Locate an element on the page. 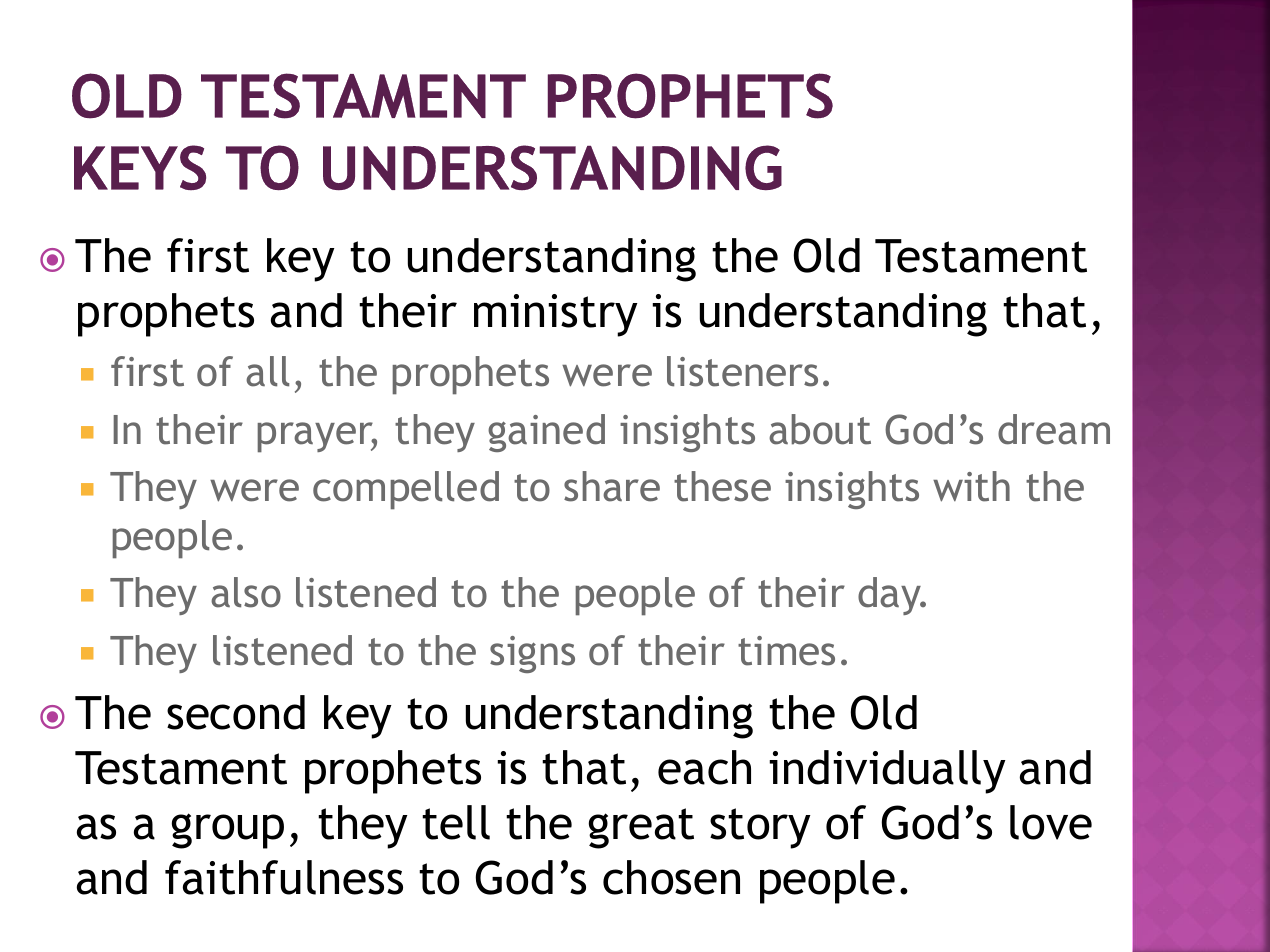  signs is located at coordinates (532, 654).
